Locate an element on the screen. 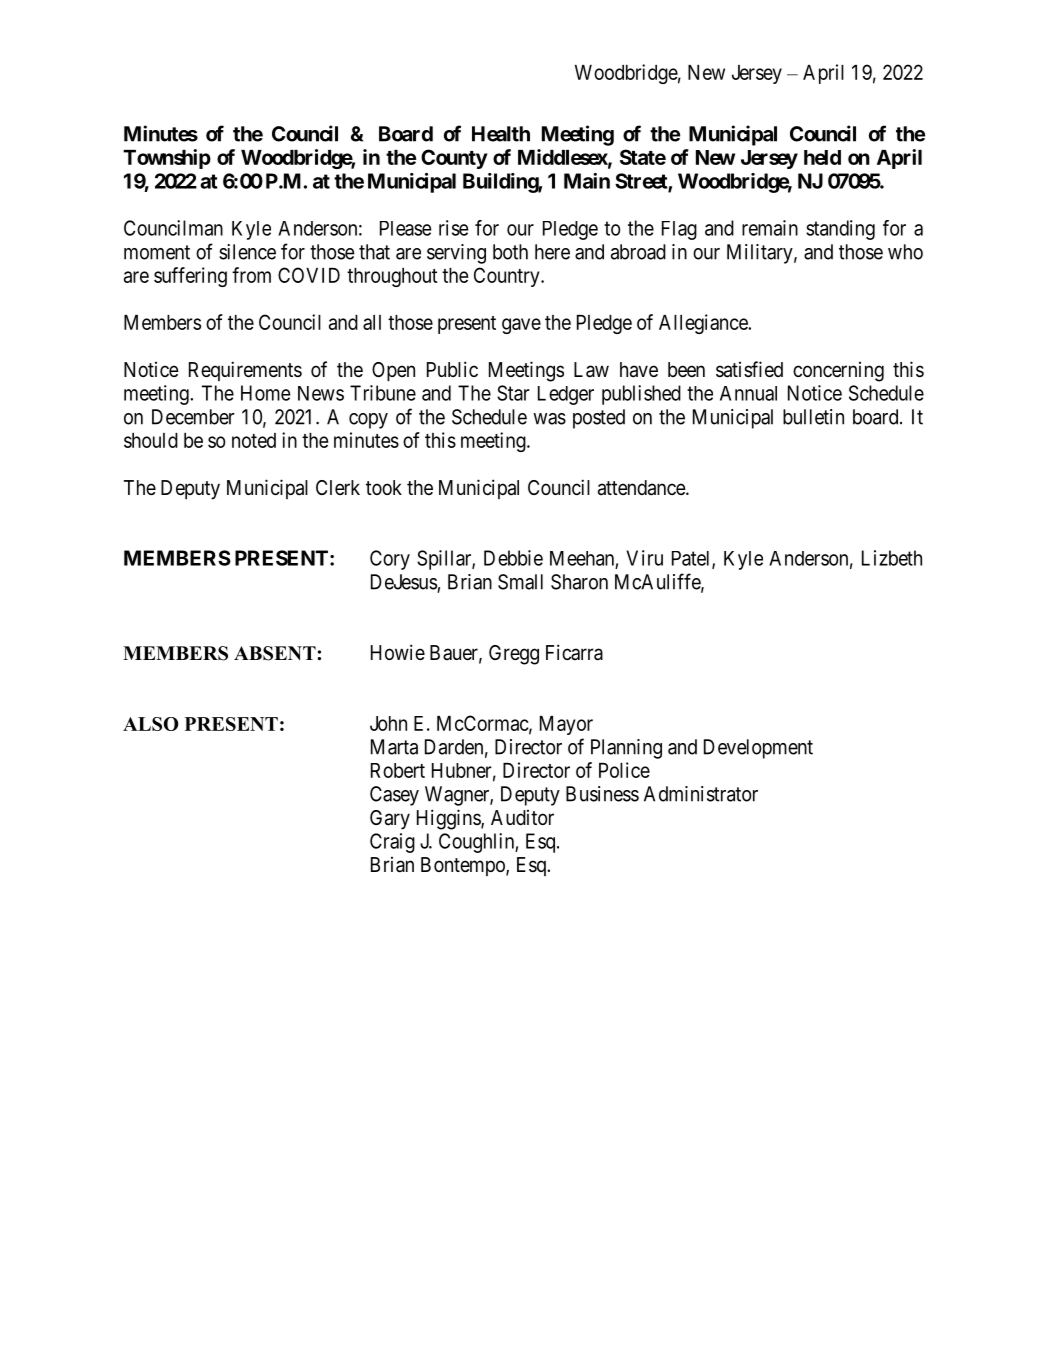  Health is located at coordinates (501, 134).
